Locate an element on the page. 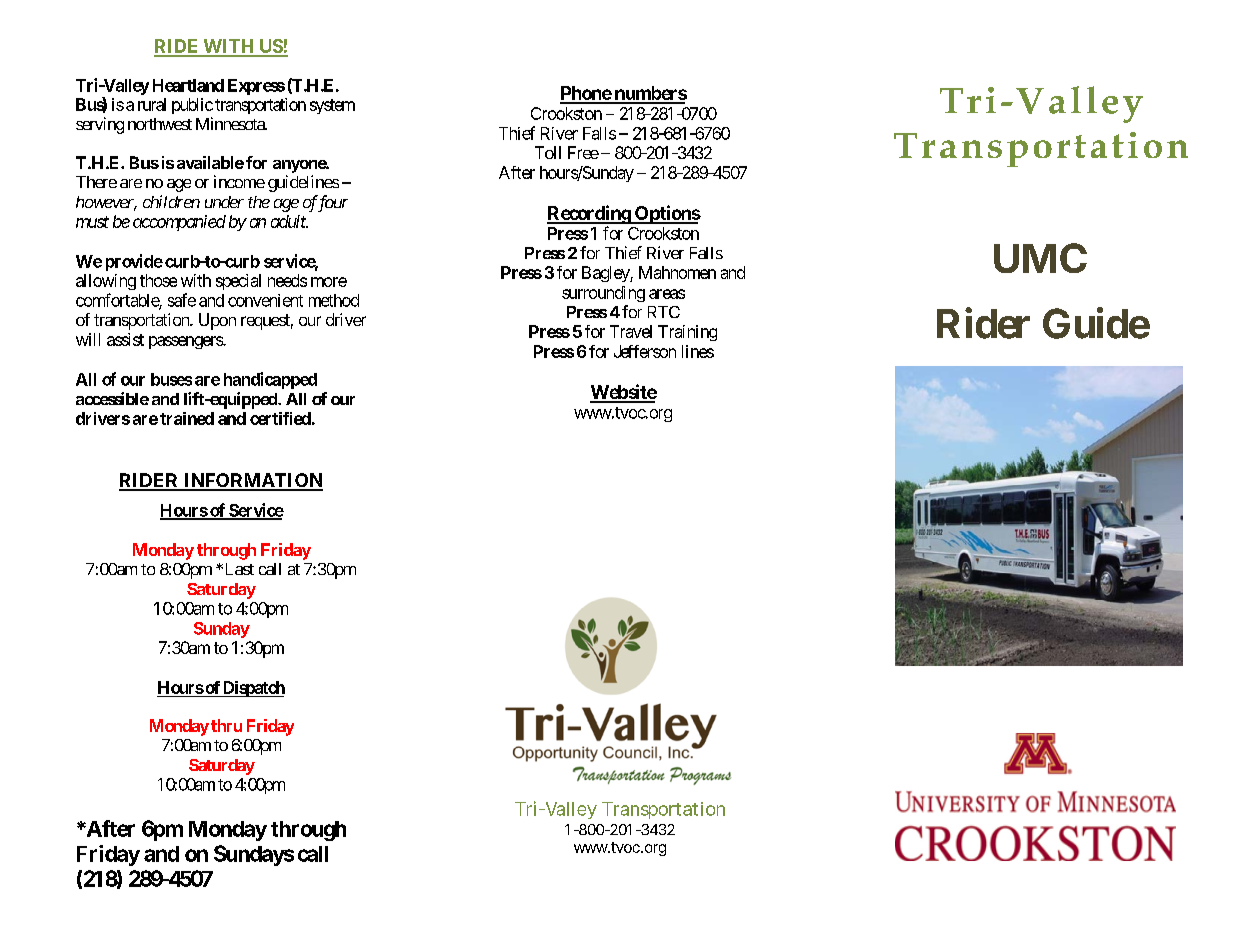 This page has width=1233, height=952. Free is located at coordinates (583, 152).
